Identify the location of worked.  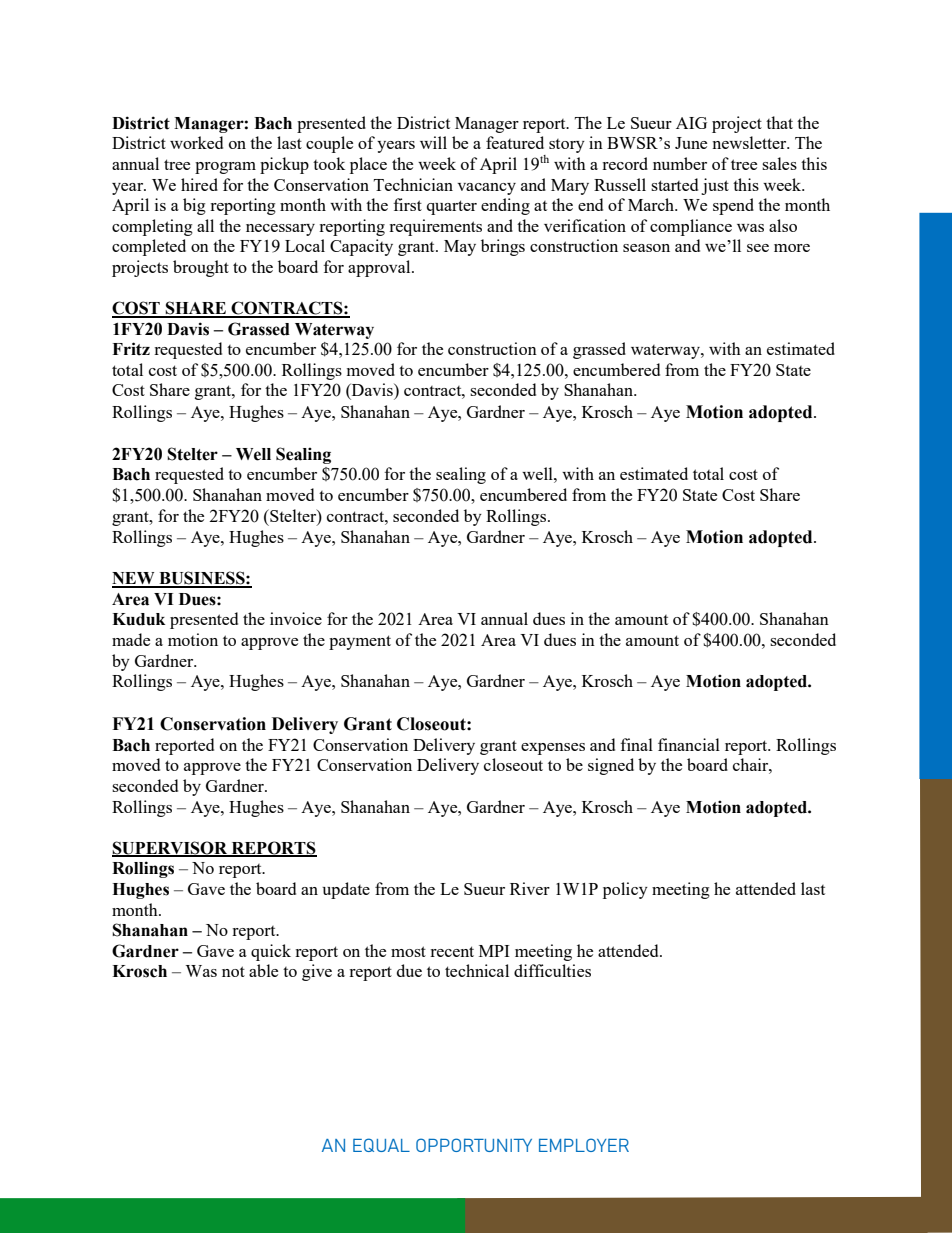
(196, 142).
